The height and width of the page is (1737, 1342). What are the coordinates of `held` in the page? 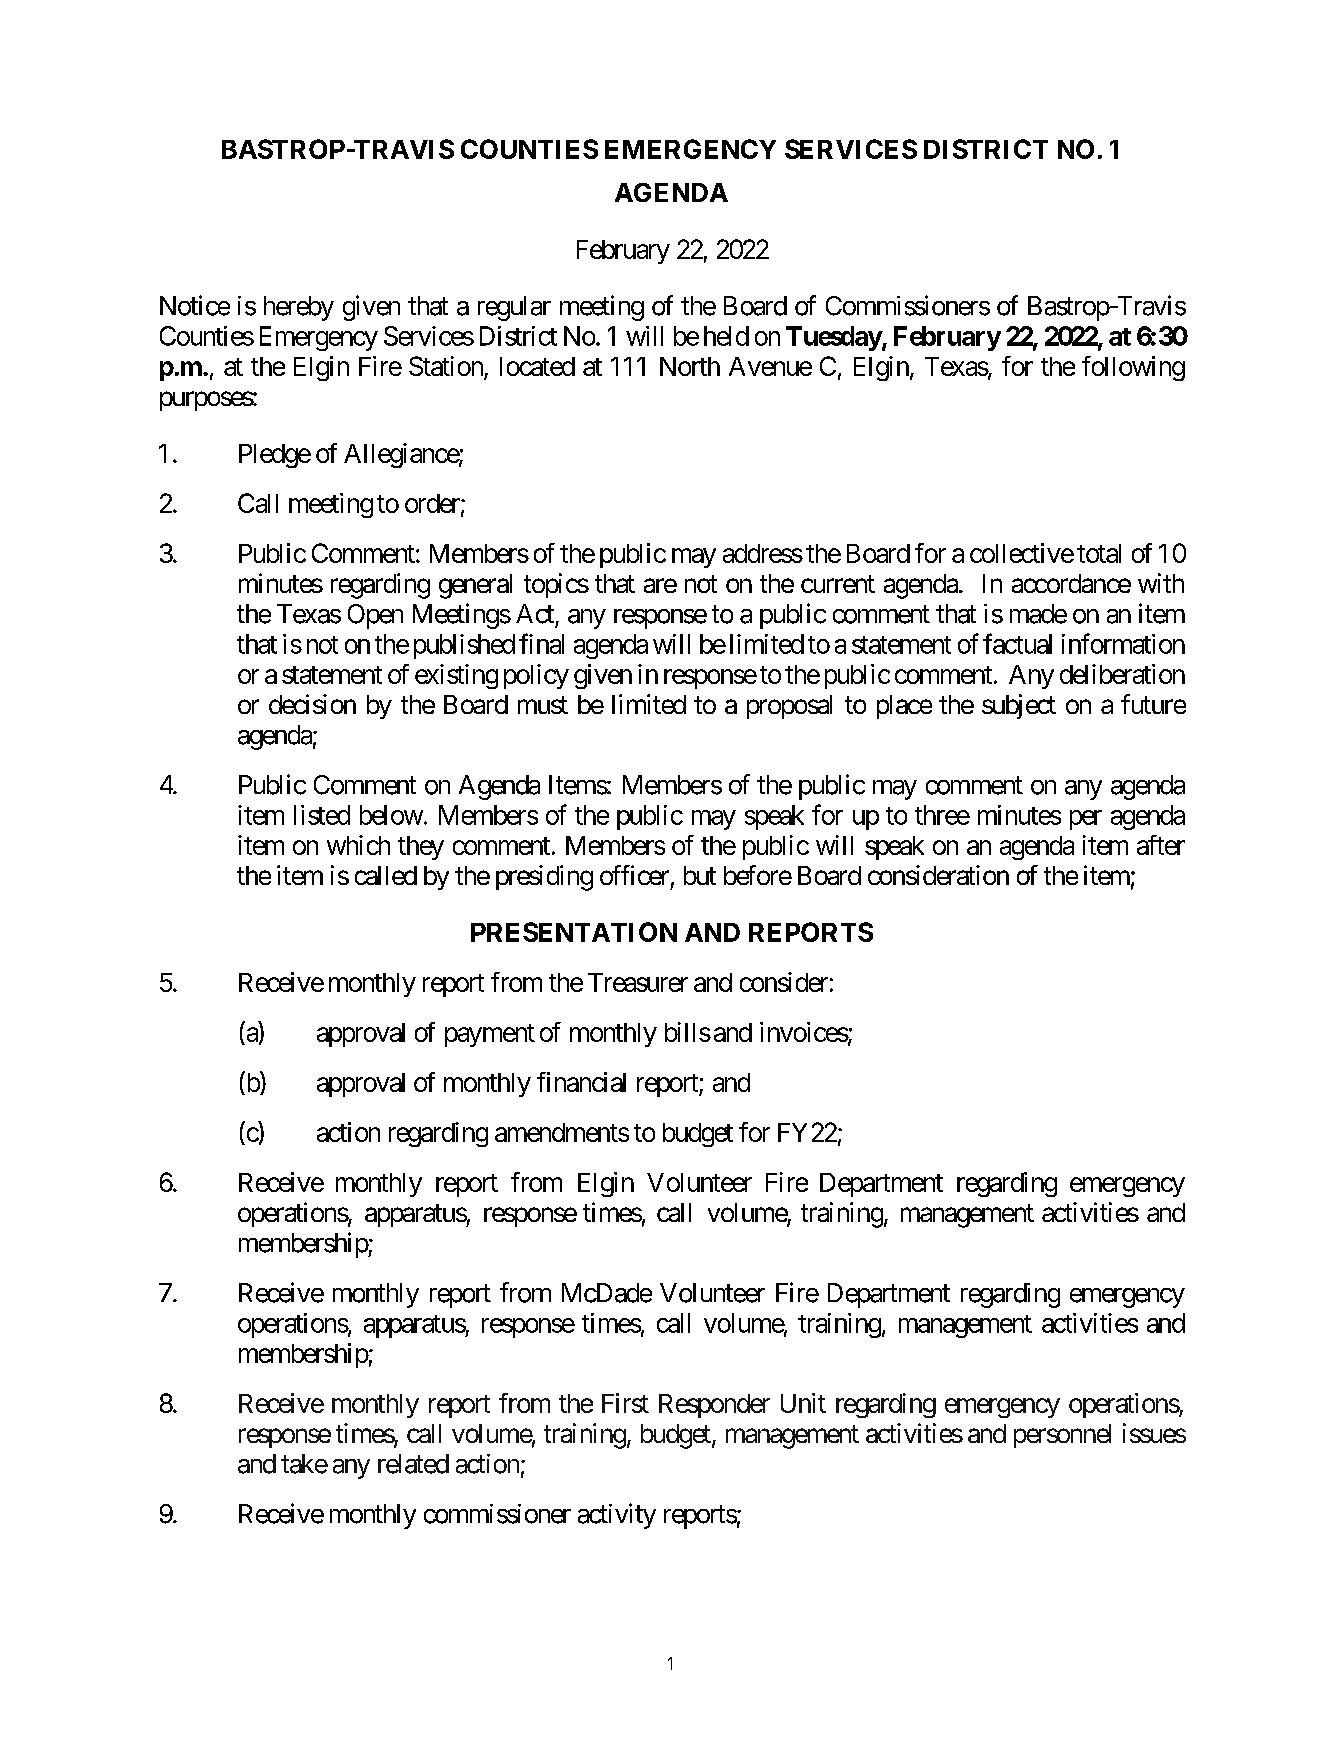 It's located at (726, 336).
